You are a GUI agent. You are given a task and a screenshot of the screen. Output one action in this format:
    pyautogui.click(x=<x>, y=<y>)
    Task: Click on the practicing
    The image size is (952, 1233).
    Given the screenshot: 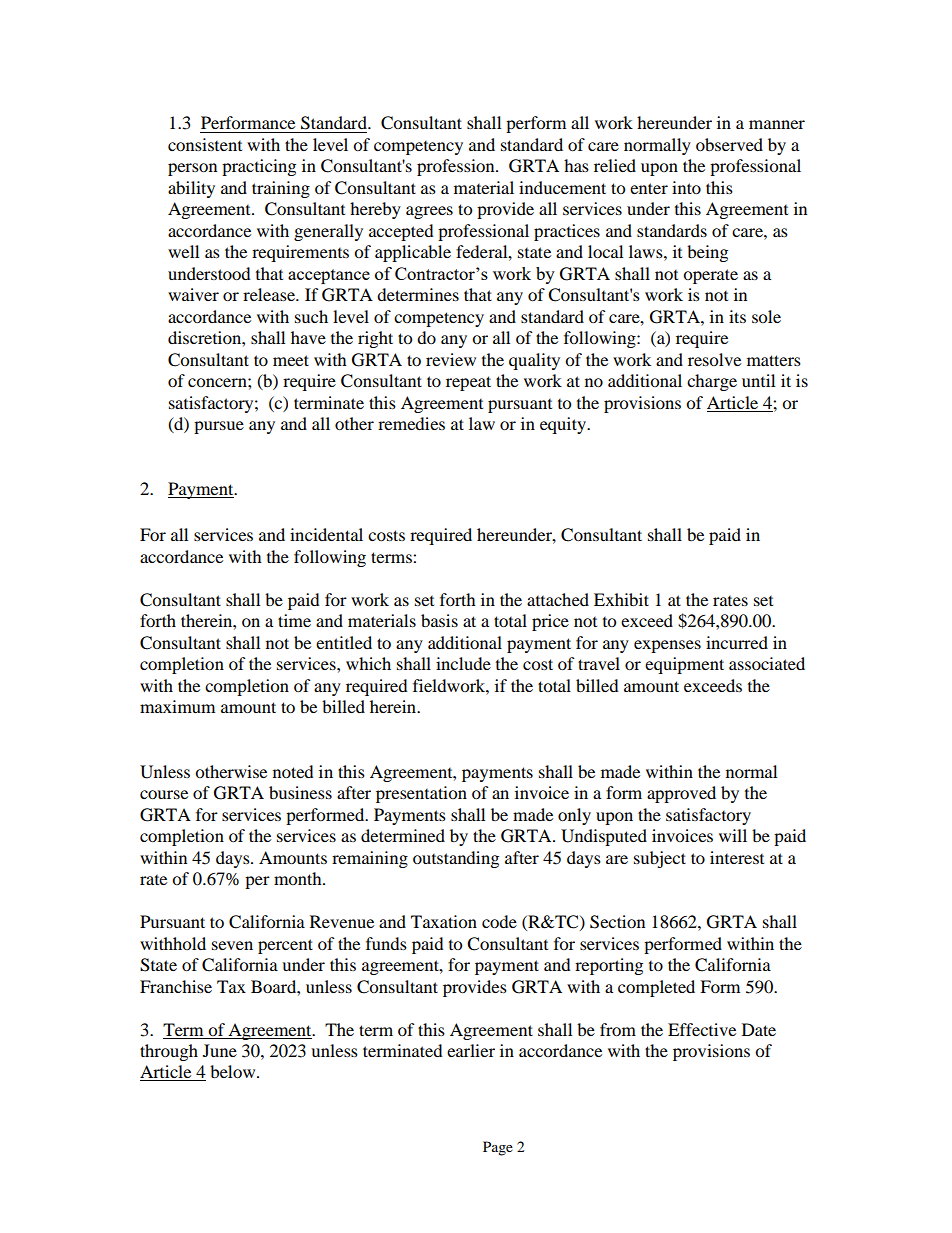 What is the action you would take?
    pyautogui.click(x=259, y=167)
